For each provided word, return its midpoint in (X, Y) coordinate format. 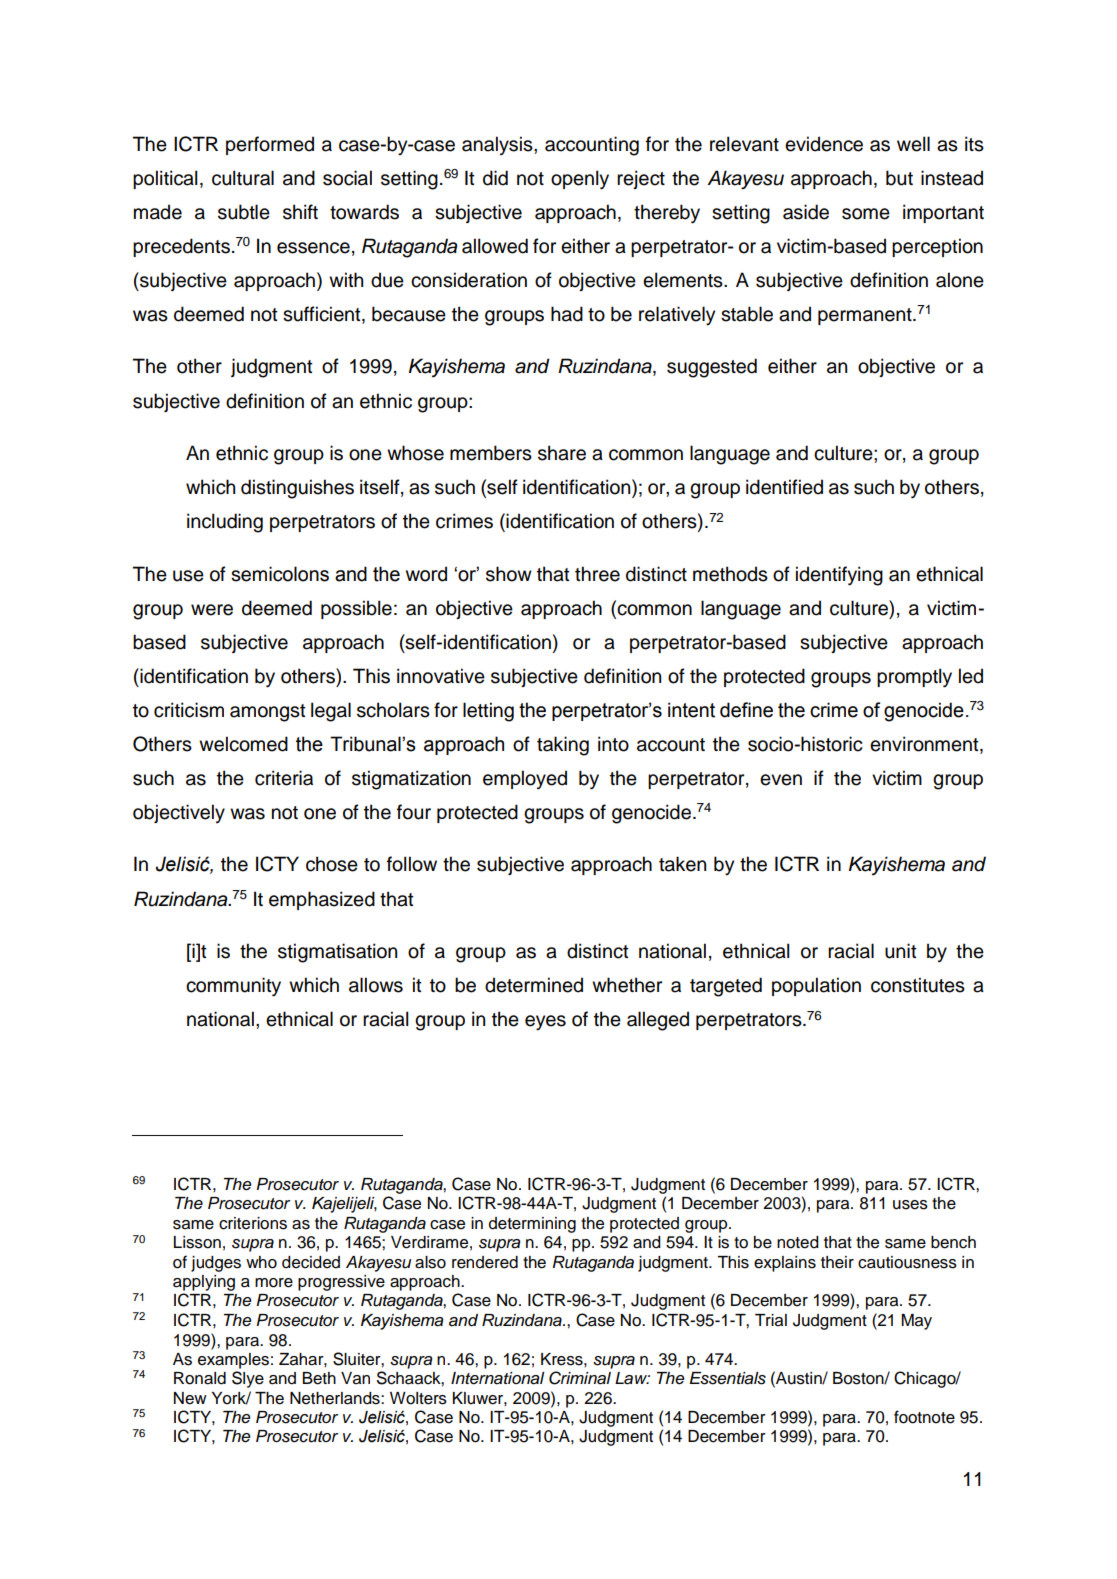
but (899, 178)
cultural (243, 178)
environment (925, 744)
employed (525, 779)
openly (580, 180)
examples (233, 1361)
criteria (284, 778)
